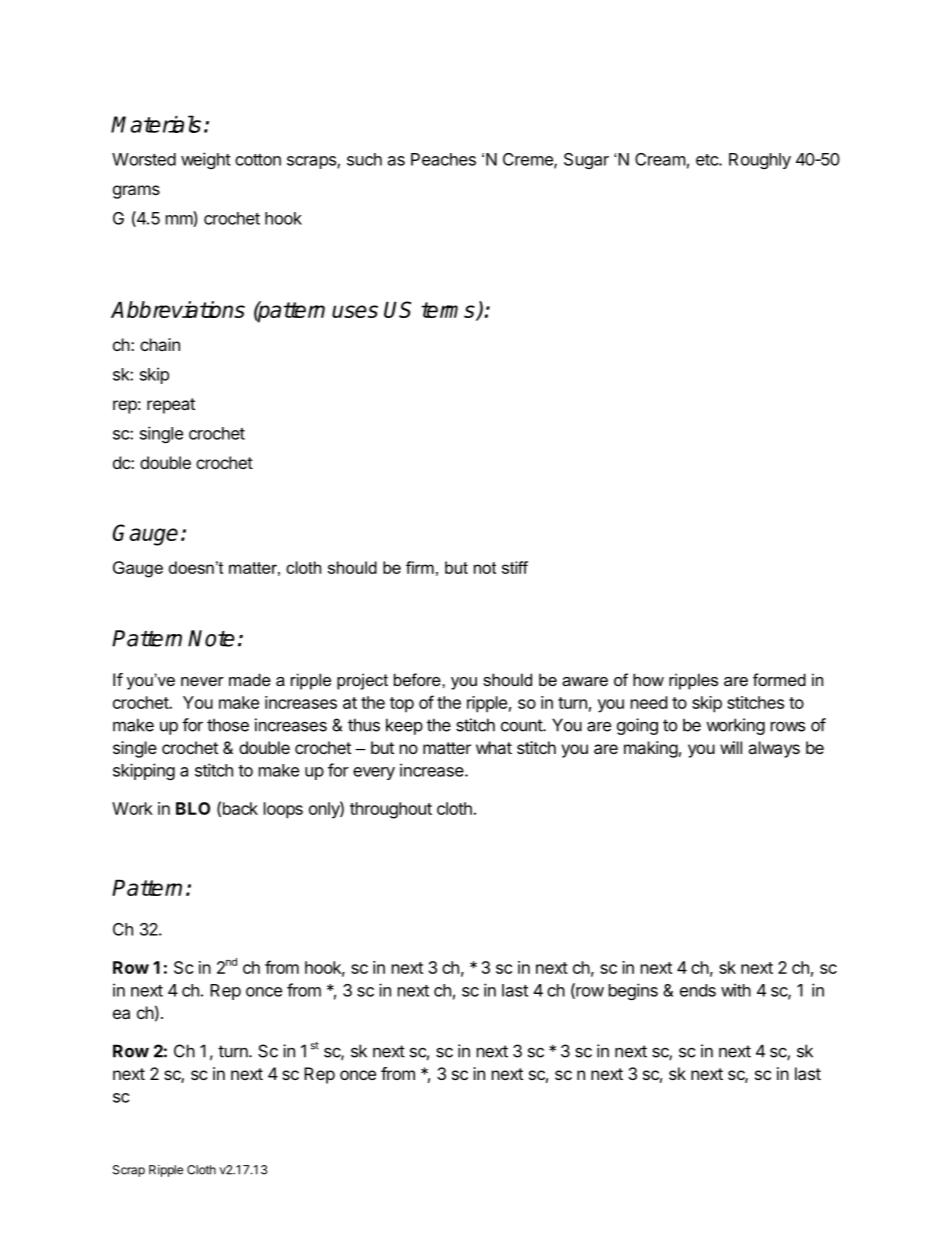 This screenshot has height=1233, width=952. What do you see at coordinates (443, 159) in the screenshot?
I see `Peaches` at bounding box center [443, 159].
